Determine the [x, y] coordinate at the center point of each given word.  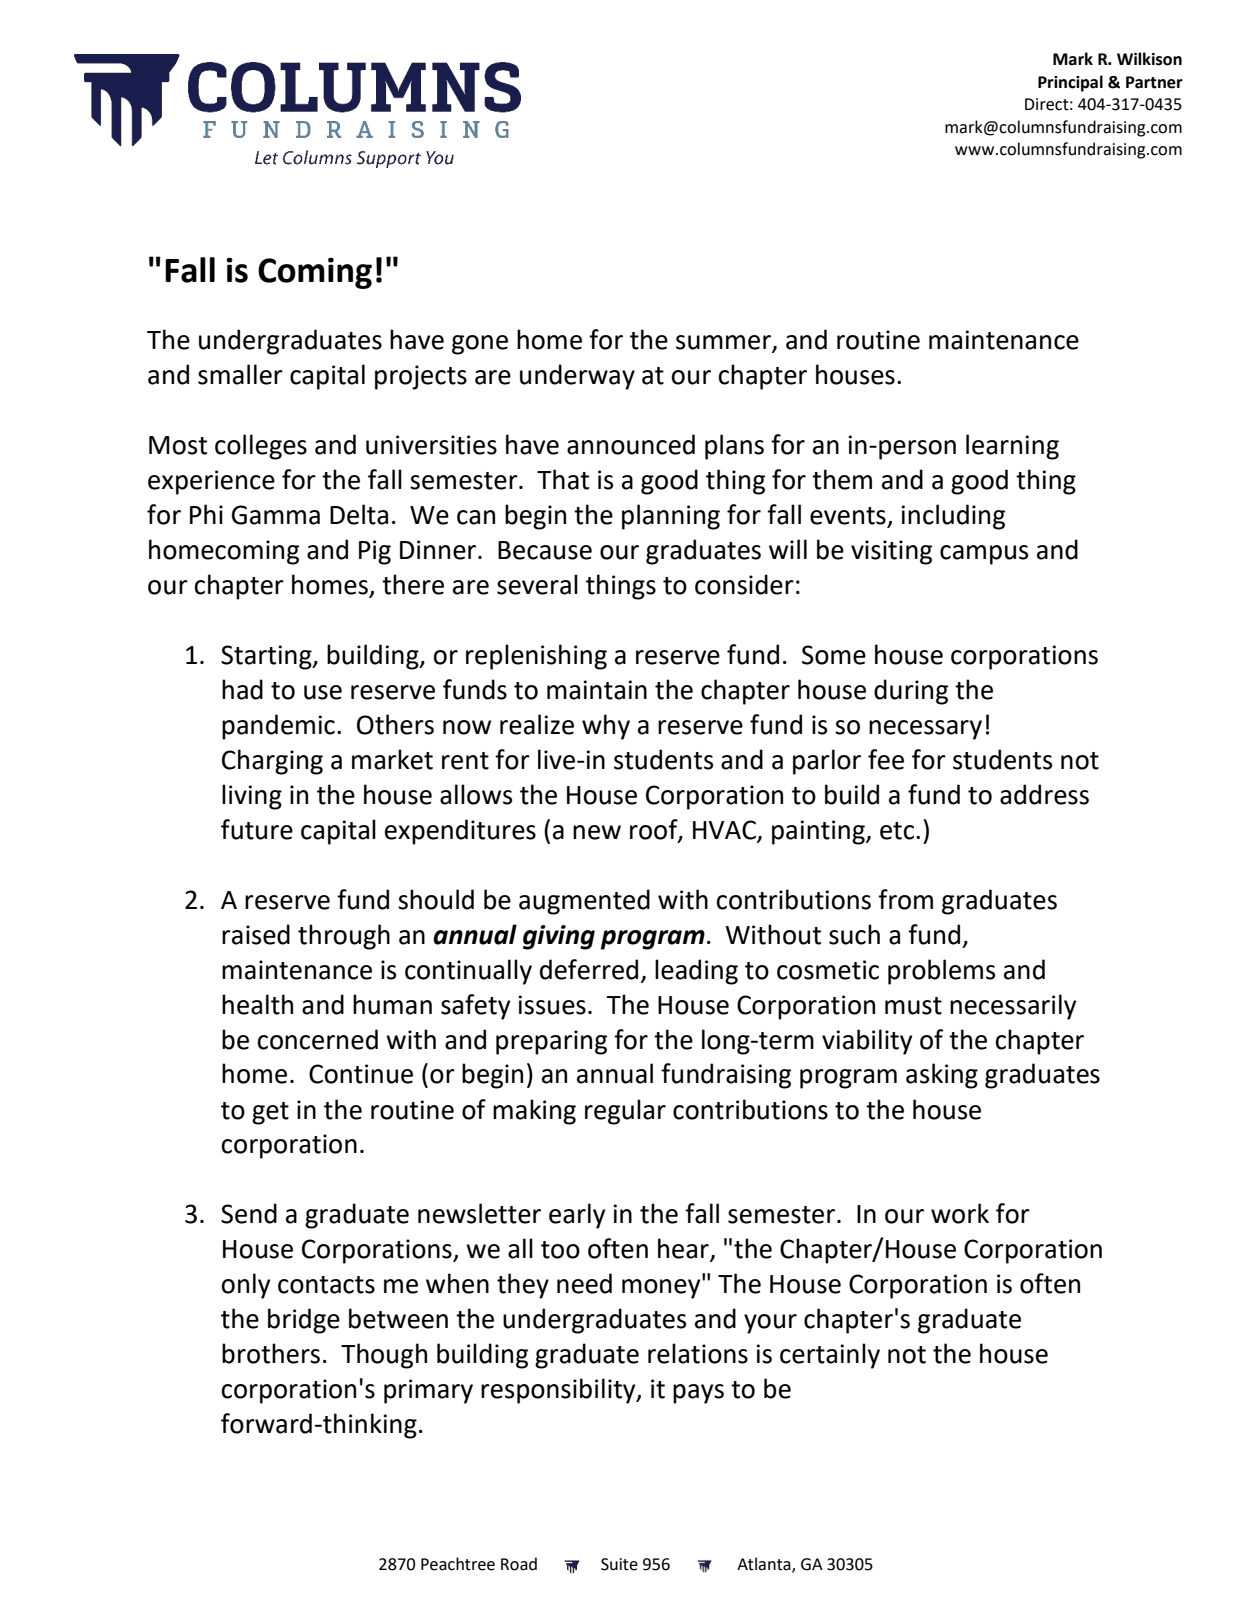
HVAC [724, 830]
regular [625, 1112]
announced [631, 444]
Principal [1070, 83]
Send [249, 1213]
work [960, 1213]
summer [724, 343]
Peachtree [458, 1564]
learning [1012, 447]
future [257, 829]
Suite [619, 1564]
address [1044, 794]
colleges [261, 447]
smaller [240, 374]
